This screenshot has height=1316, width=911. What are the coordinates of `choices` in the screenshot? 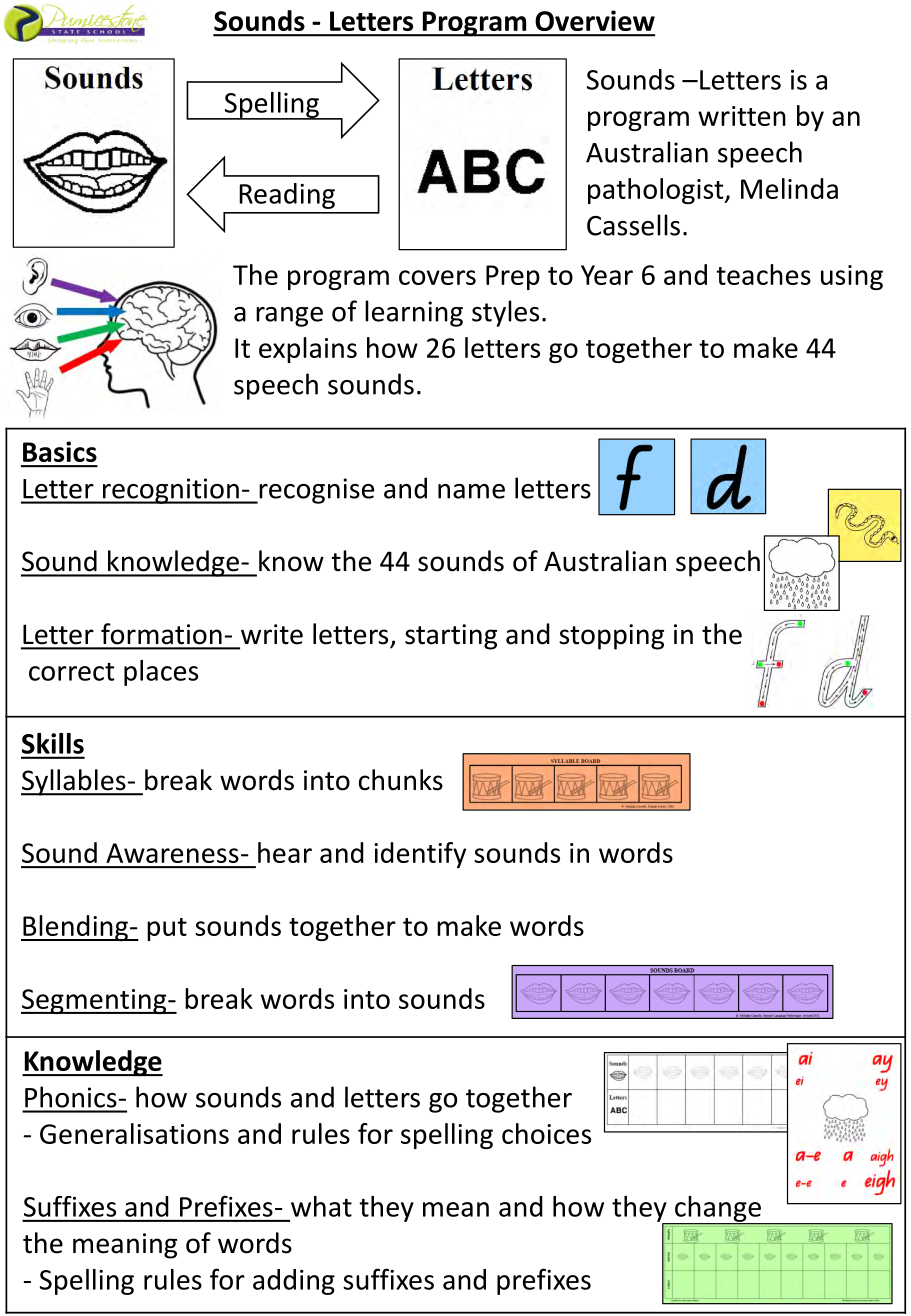 It's located at (546, 1133).
